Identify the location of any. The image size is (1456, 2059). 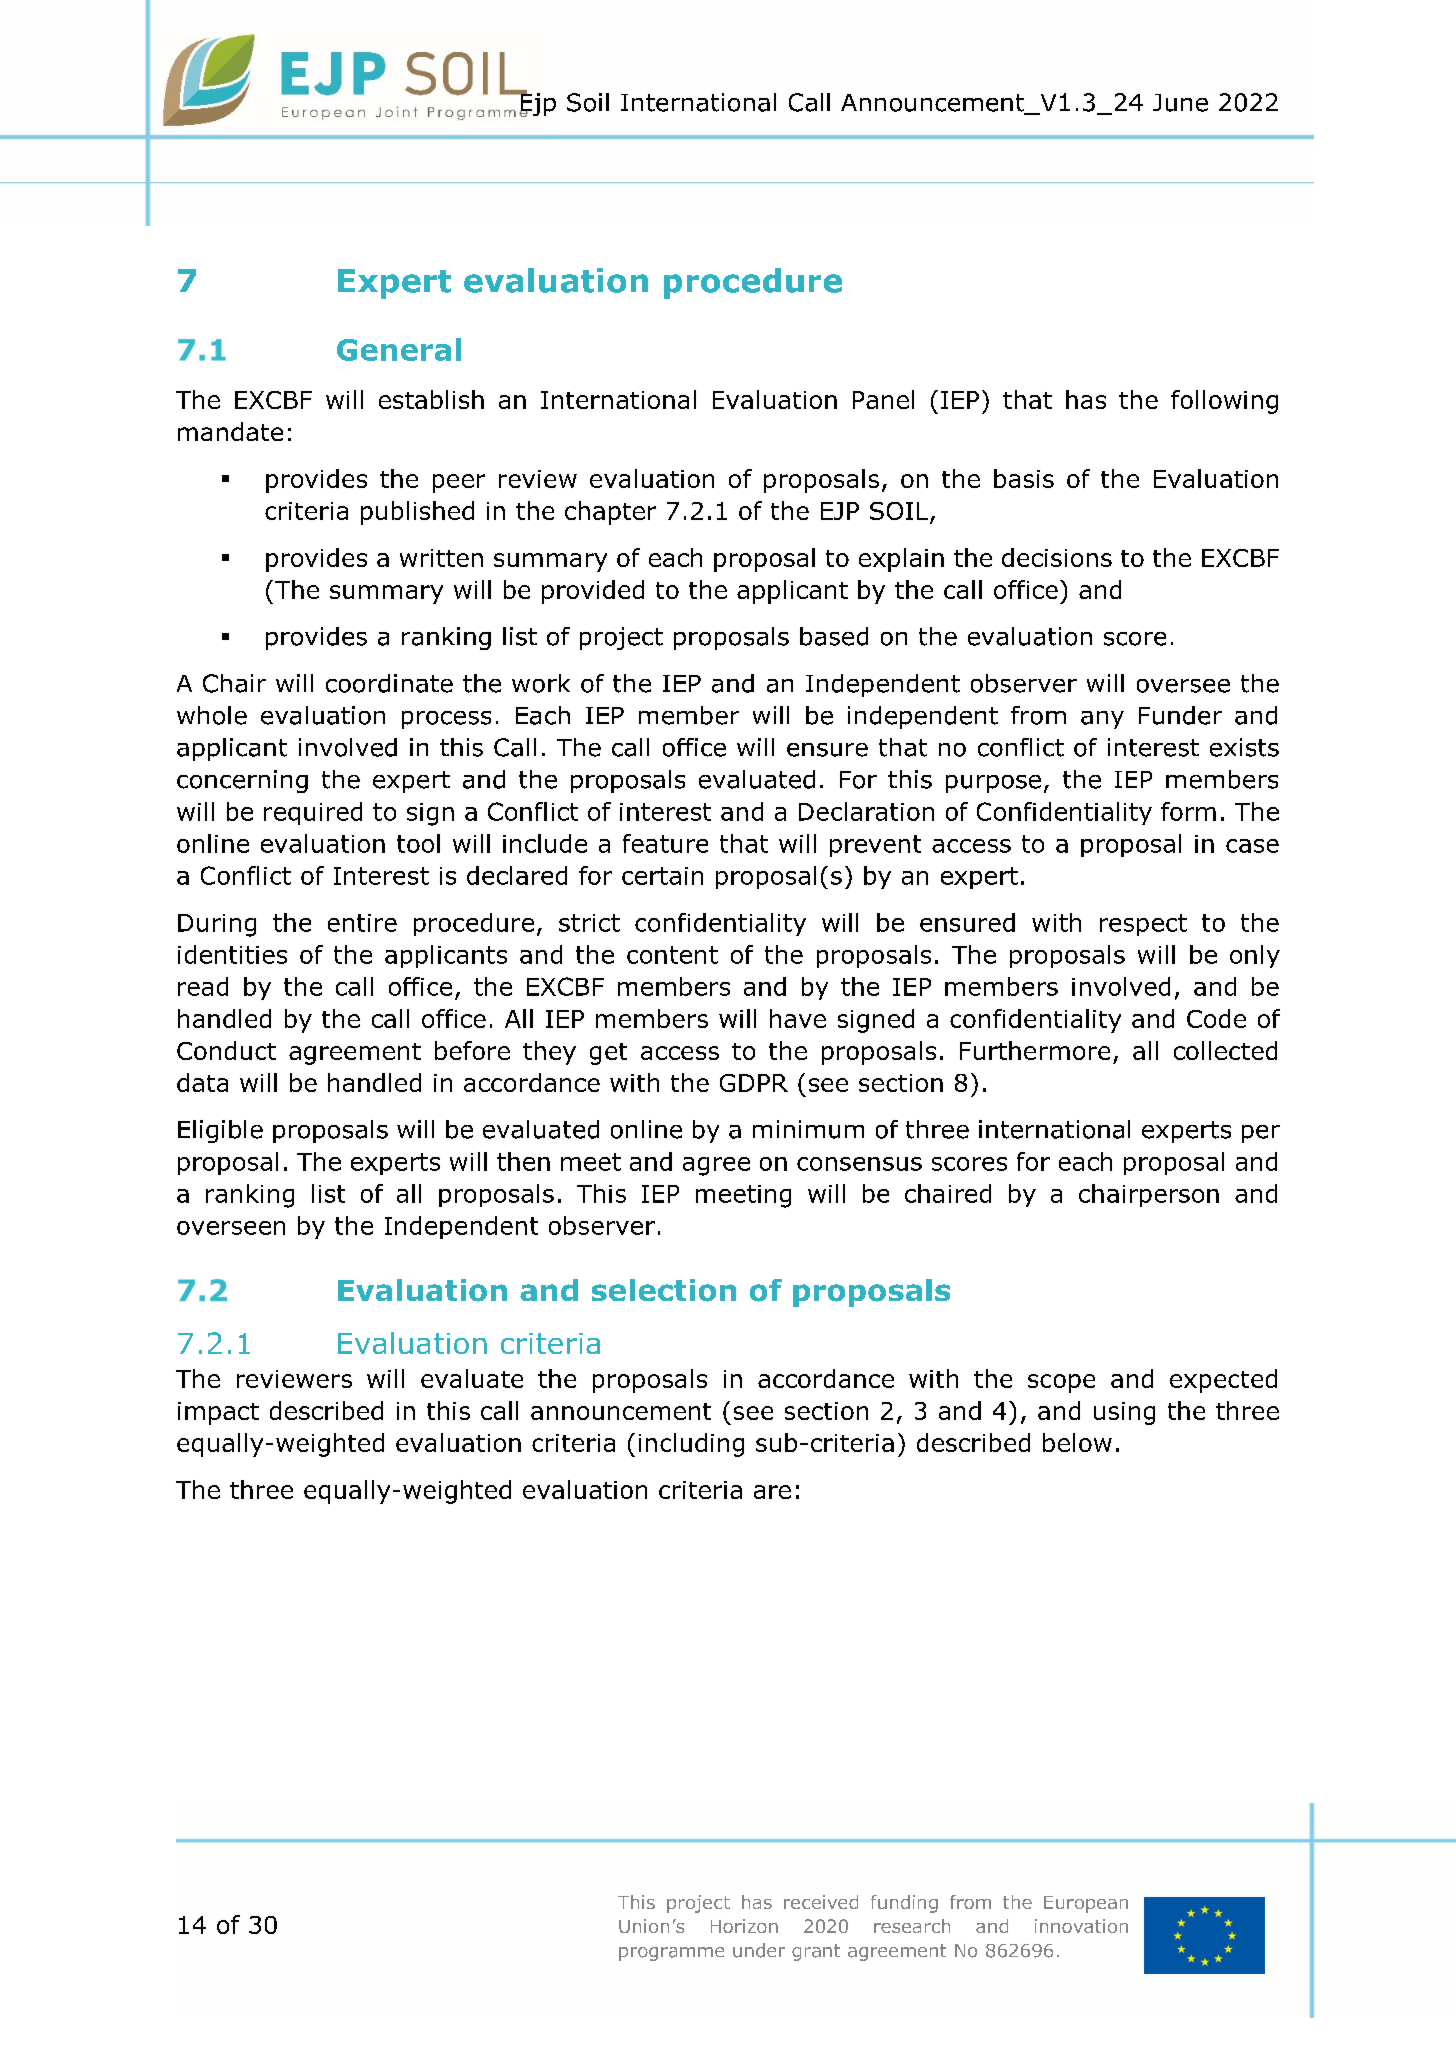
(1102, 720).
